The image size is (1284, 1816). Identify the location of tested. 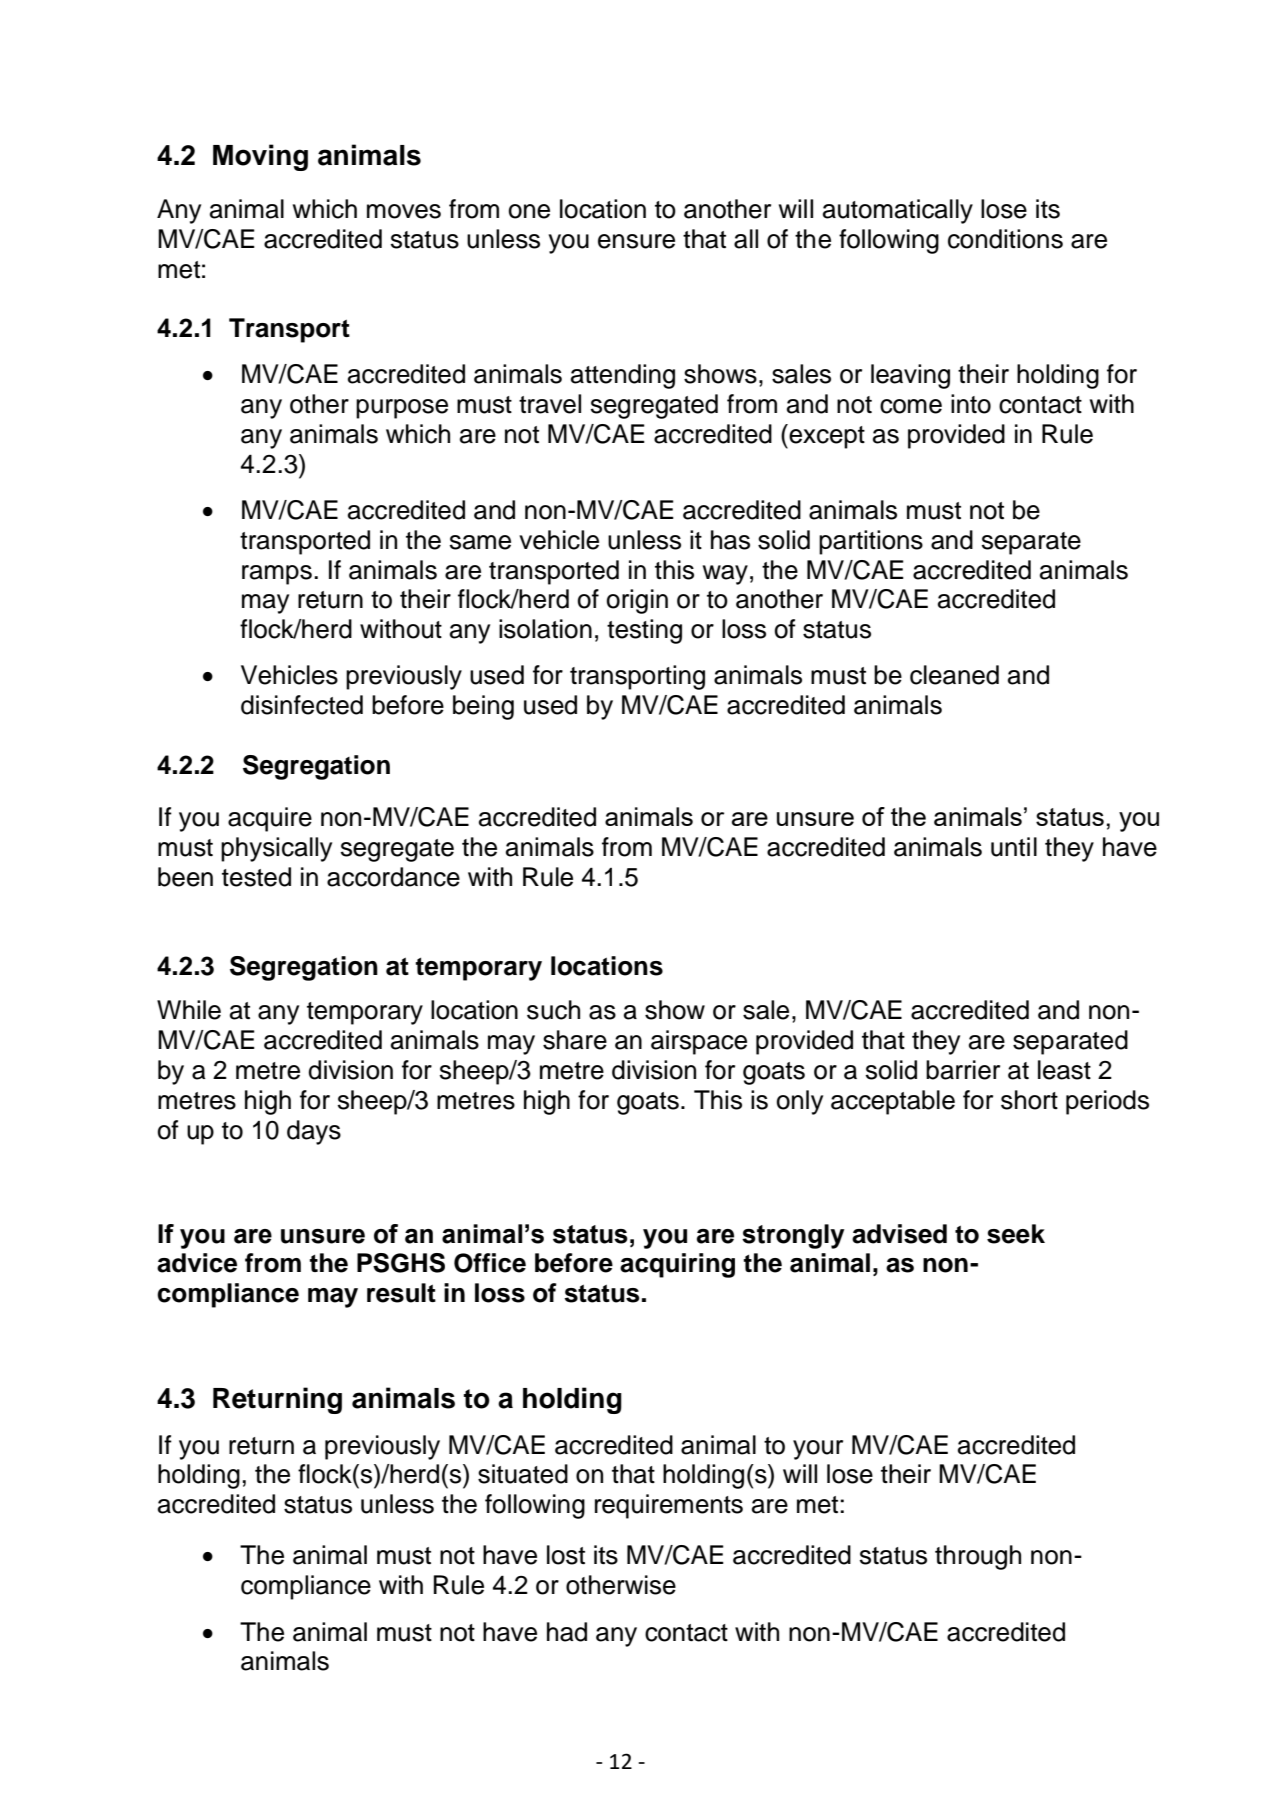
(256, 877).
